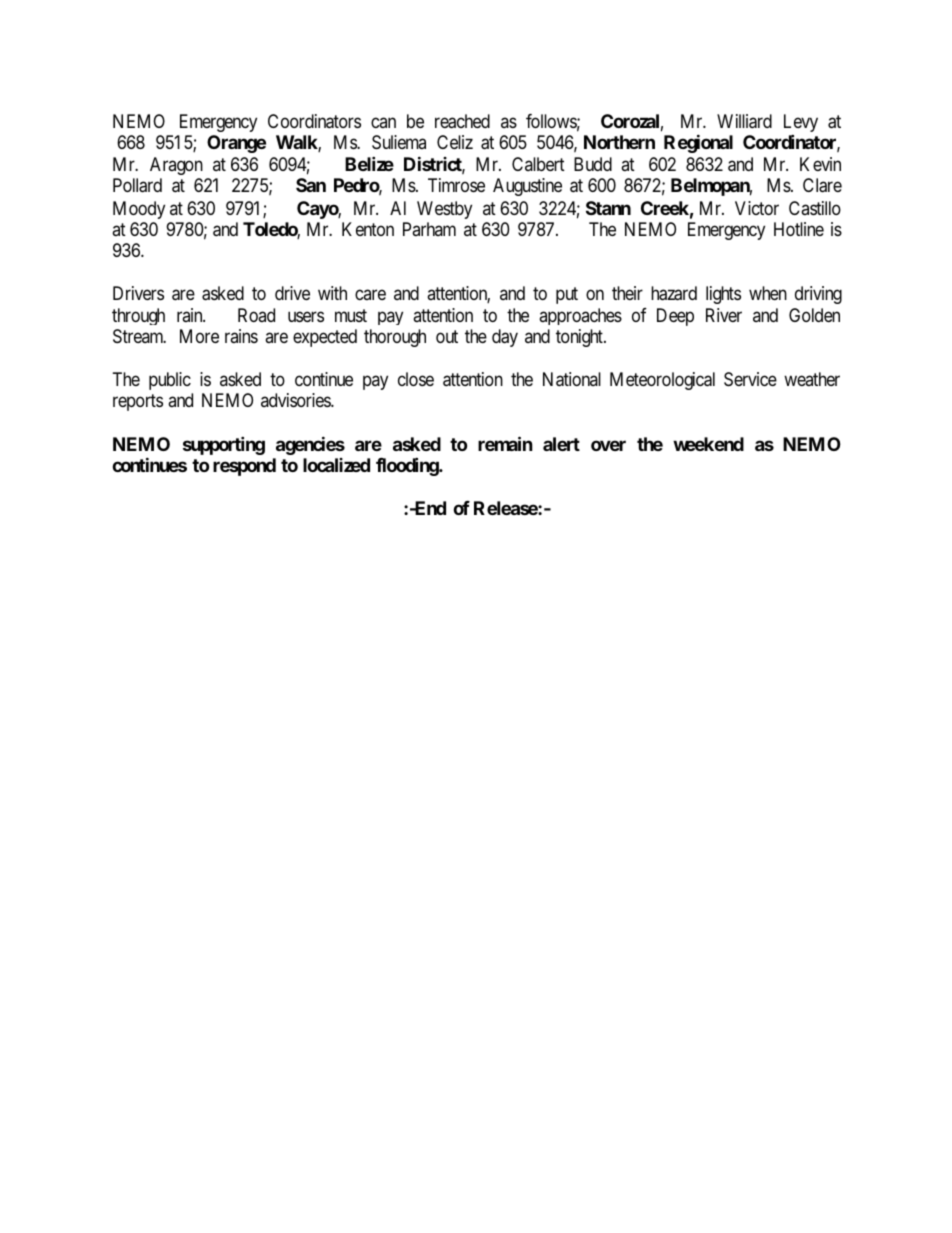 The height and width of the image is (1233, 952). What do you see at coordinates (505, 338) in the image?
I see `day` at bounding box center [505, 338].
